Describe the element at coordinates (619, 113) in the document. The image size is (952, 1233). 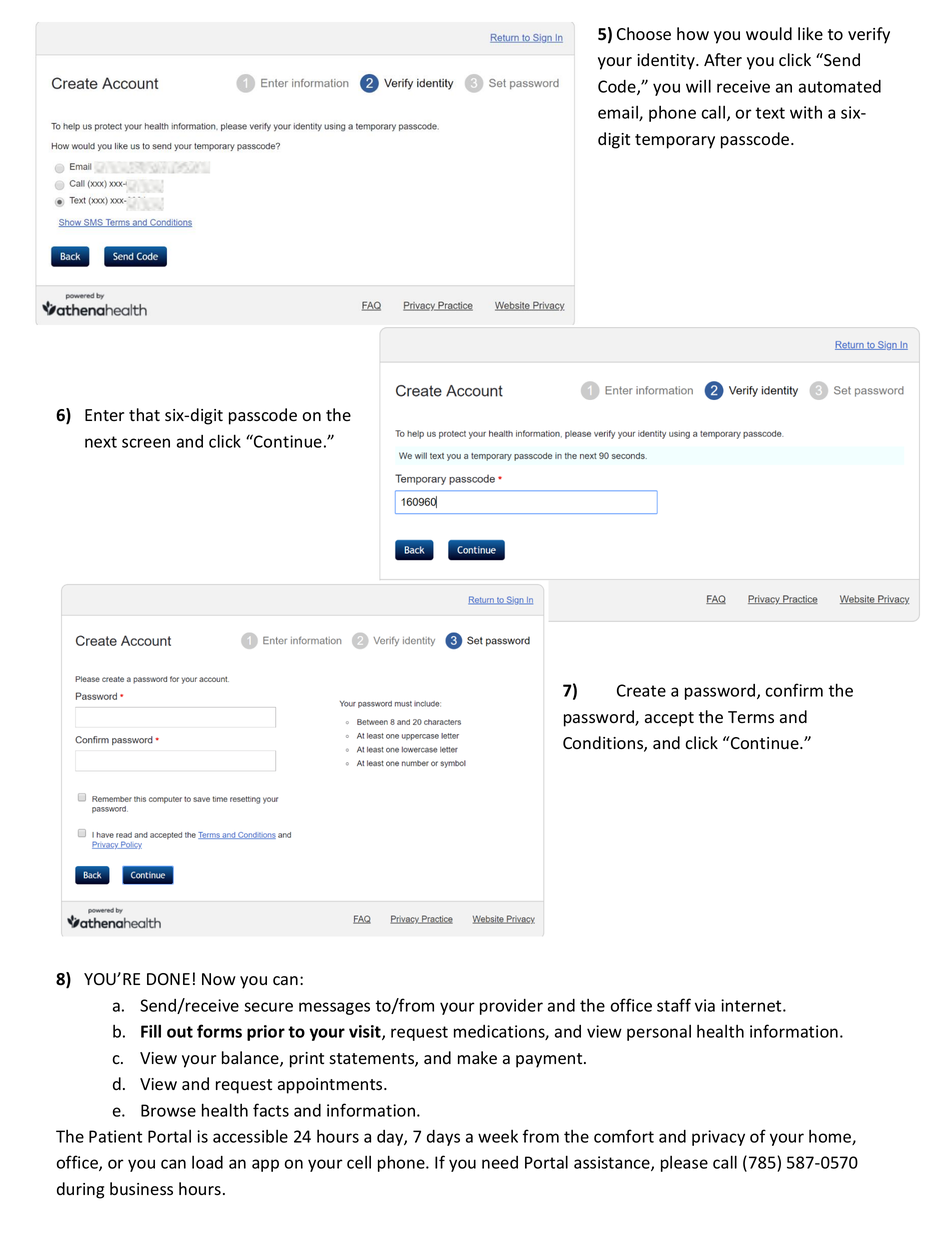
I see `email` at that location.
